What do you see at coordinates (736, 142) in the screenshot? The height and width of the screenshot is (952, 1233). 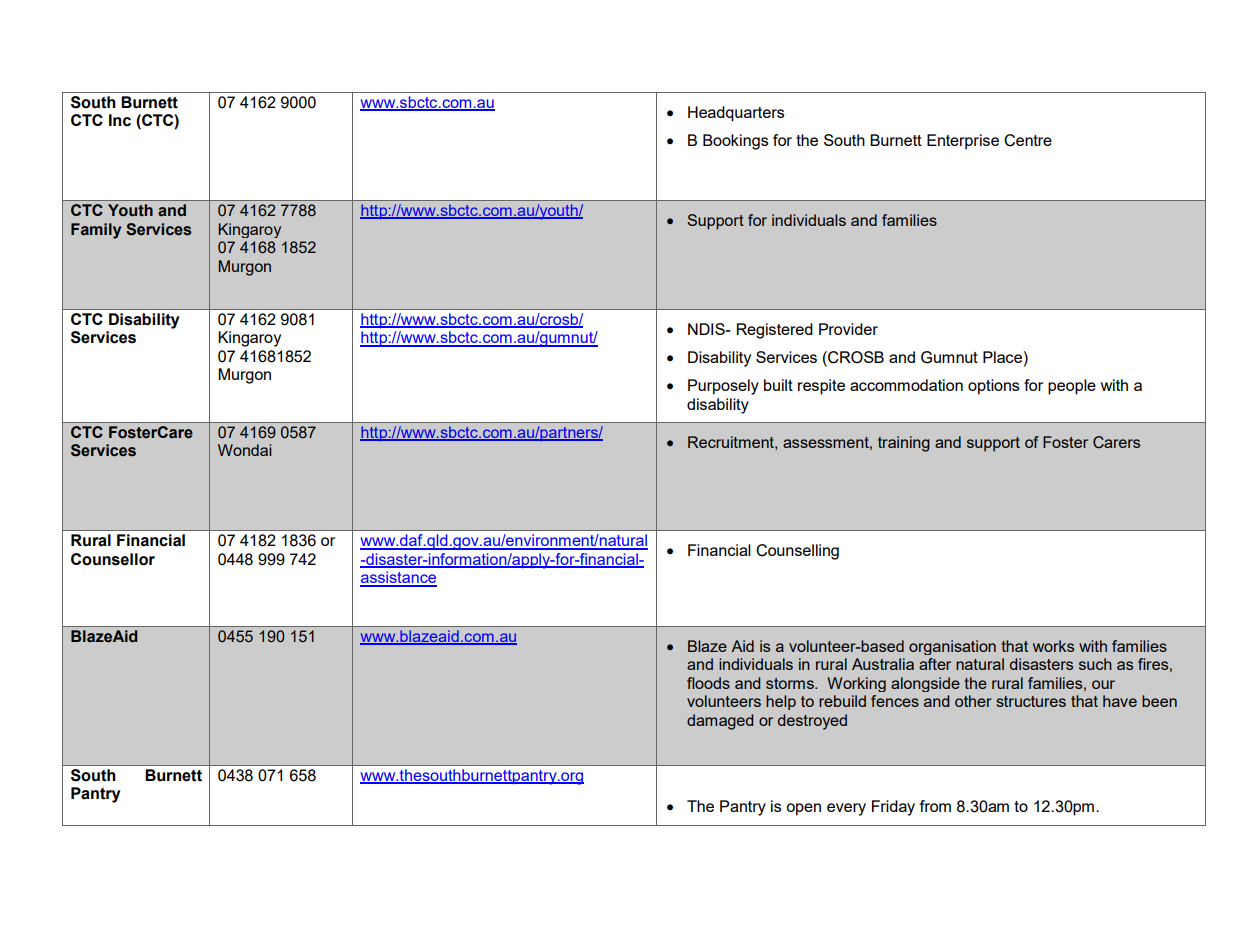 I see `Bookings` at bounding box center [736, 142].
